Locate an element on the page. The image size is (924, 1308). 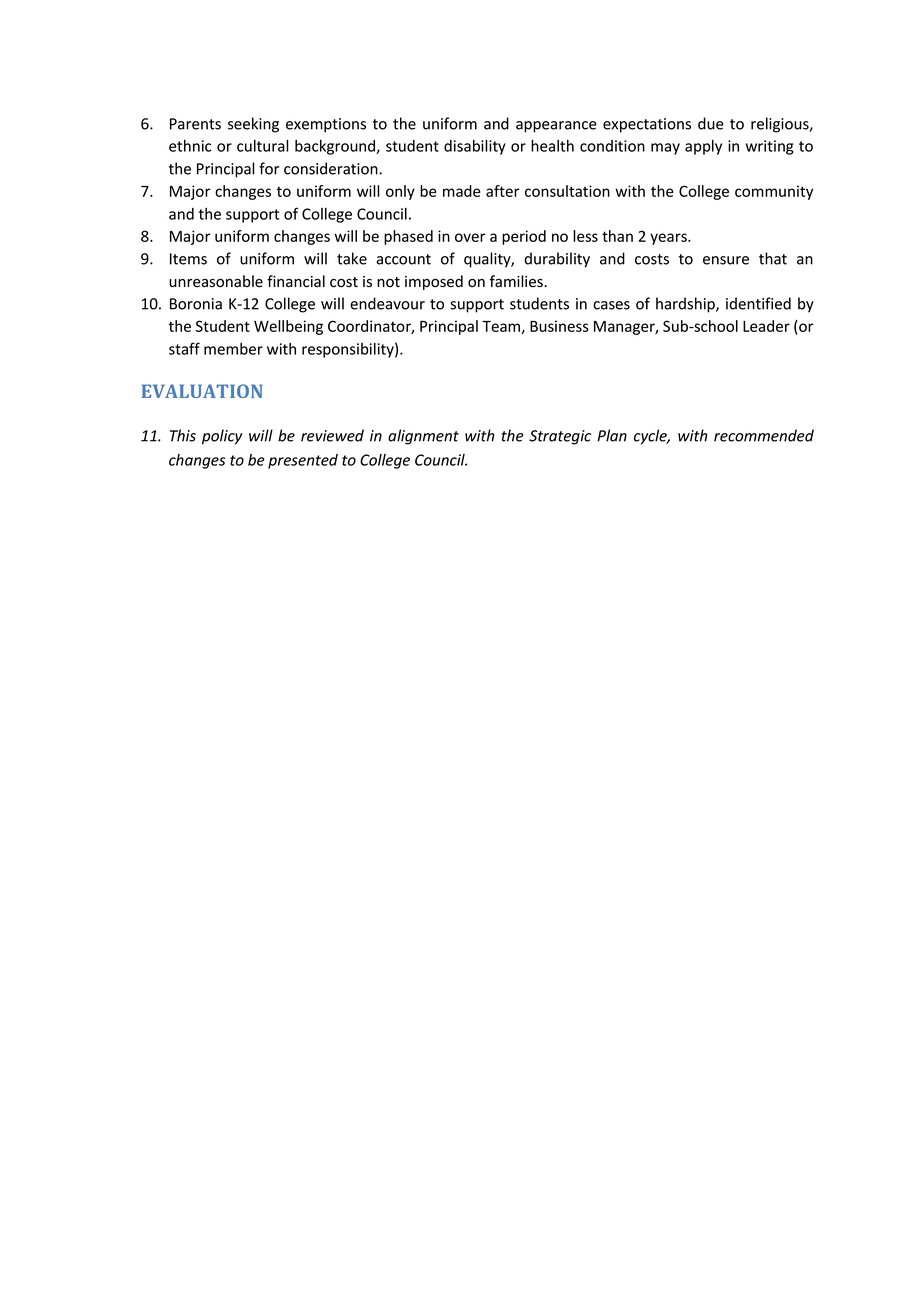
Business is located at coordinates (559, 326).
